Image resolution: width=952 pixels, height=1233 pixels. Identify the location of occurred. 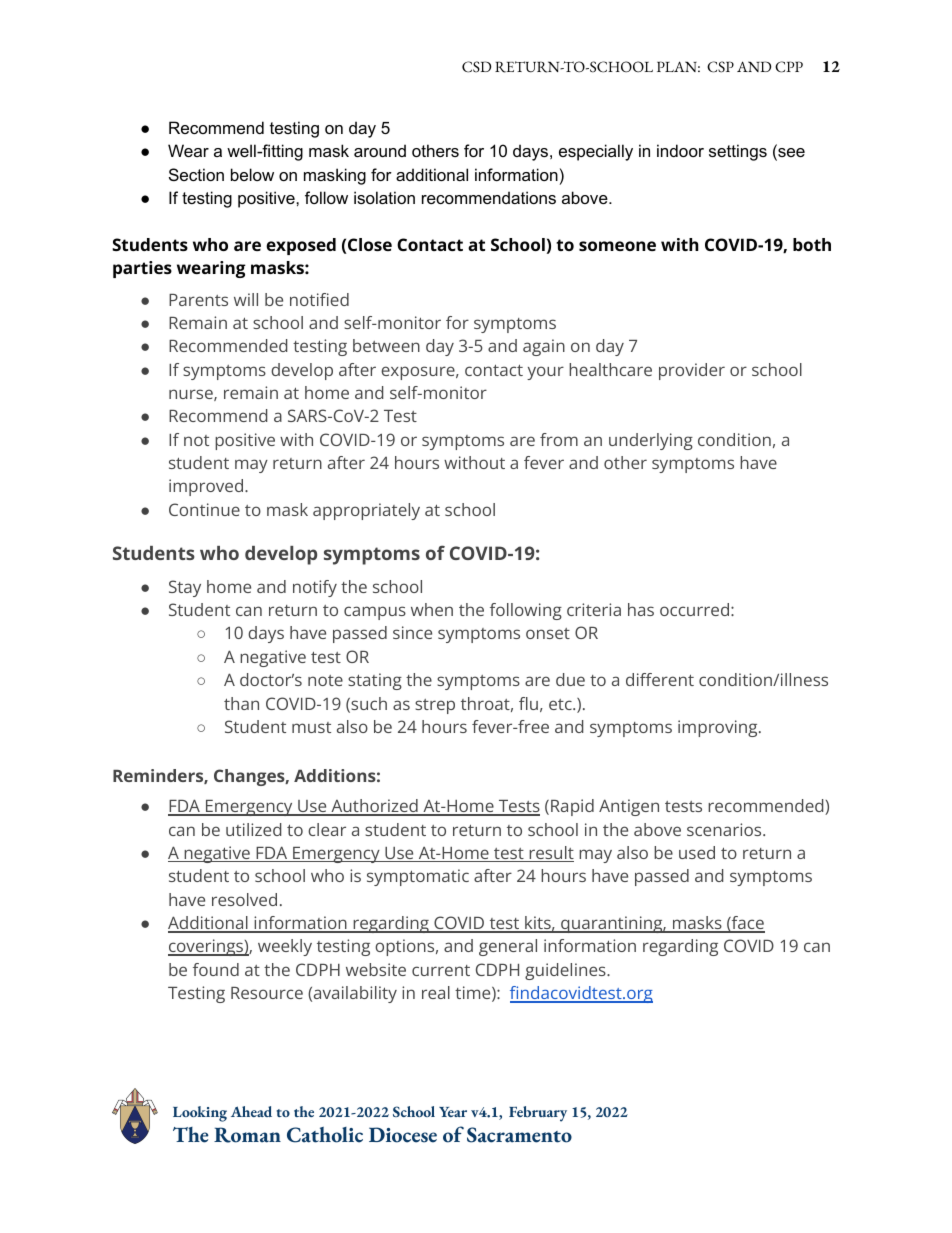
(694, 609).
